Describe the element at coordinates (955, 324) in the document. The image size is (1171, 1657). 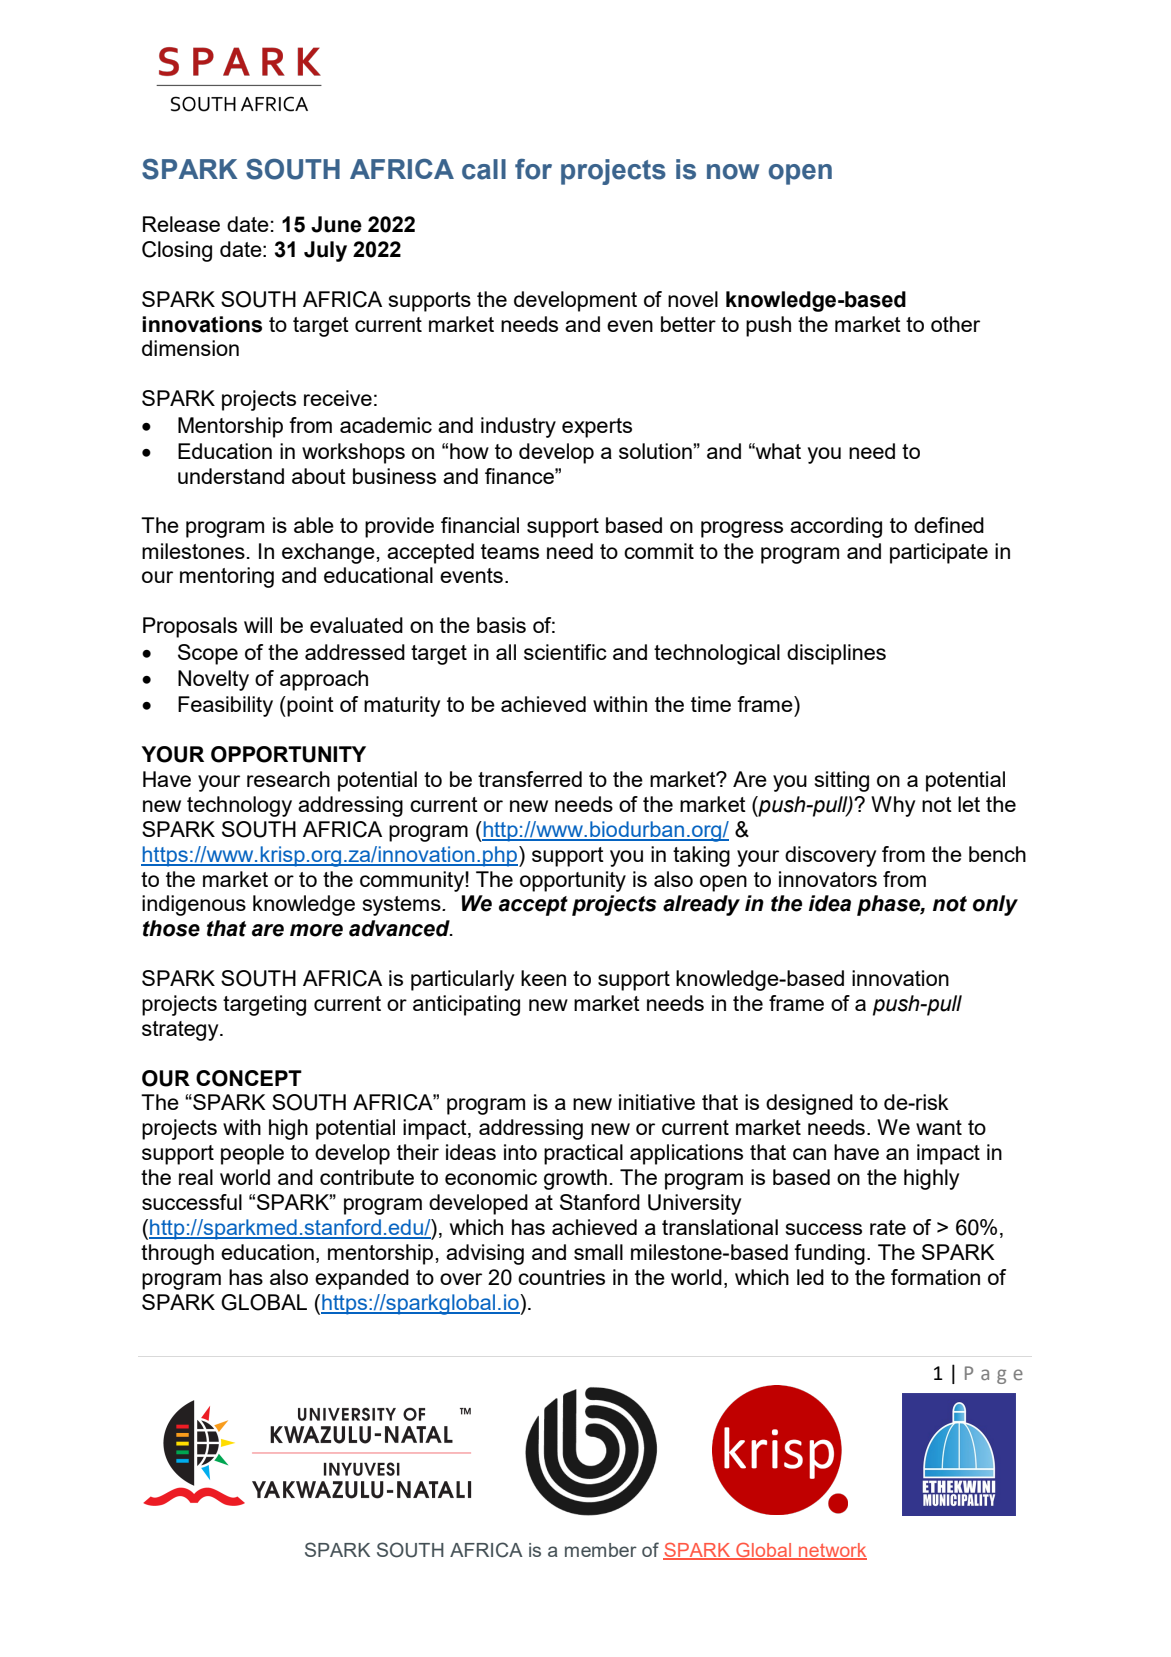
I see `other` at that location.
